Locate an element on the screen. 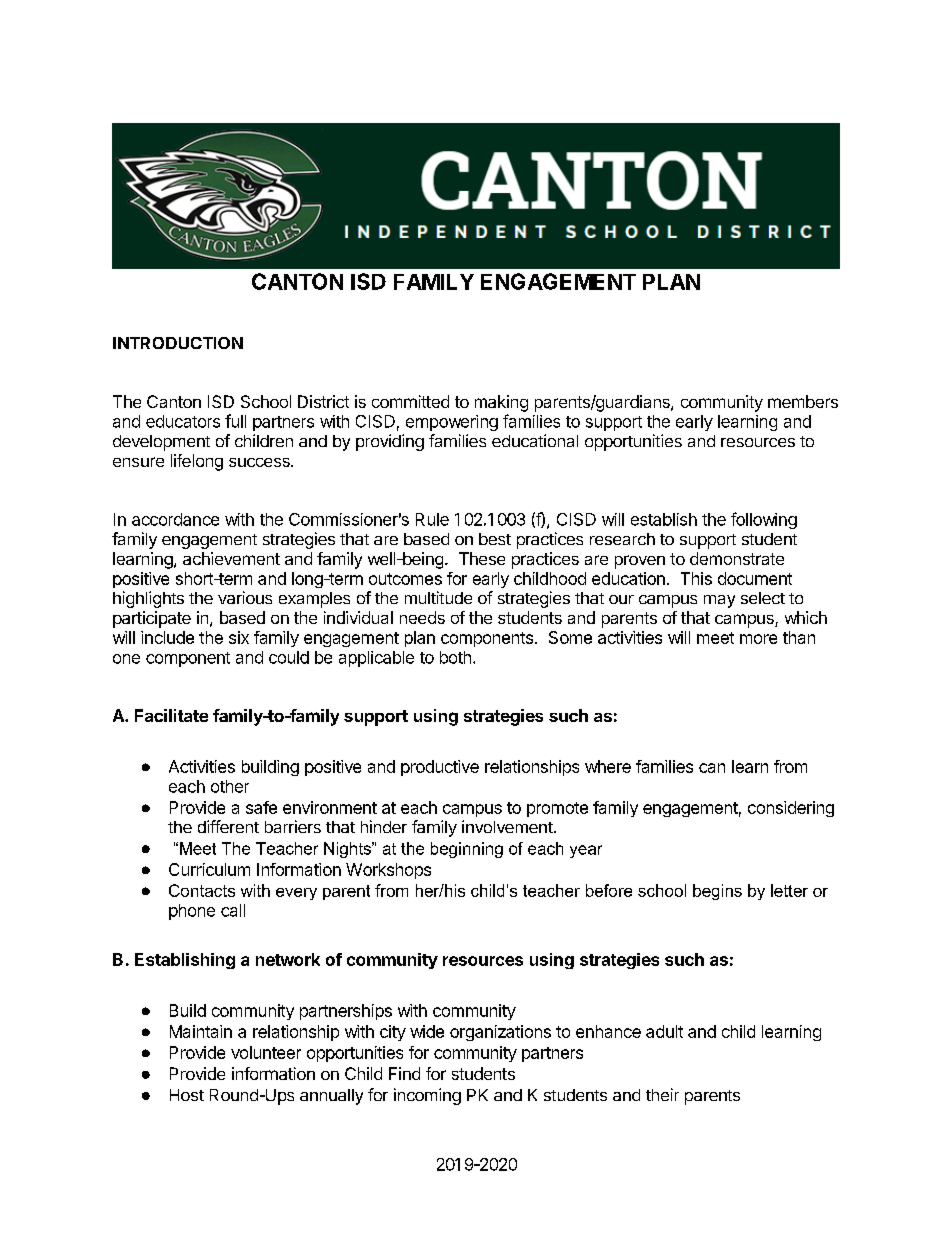 The image size is (952, 1233). Host is located at coordinates (187, 1095).
